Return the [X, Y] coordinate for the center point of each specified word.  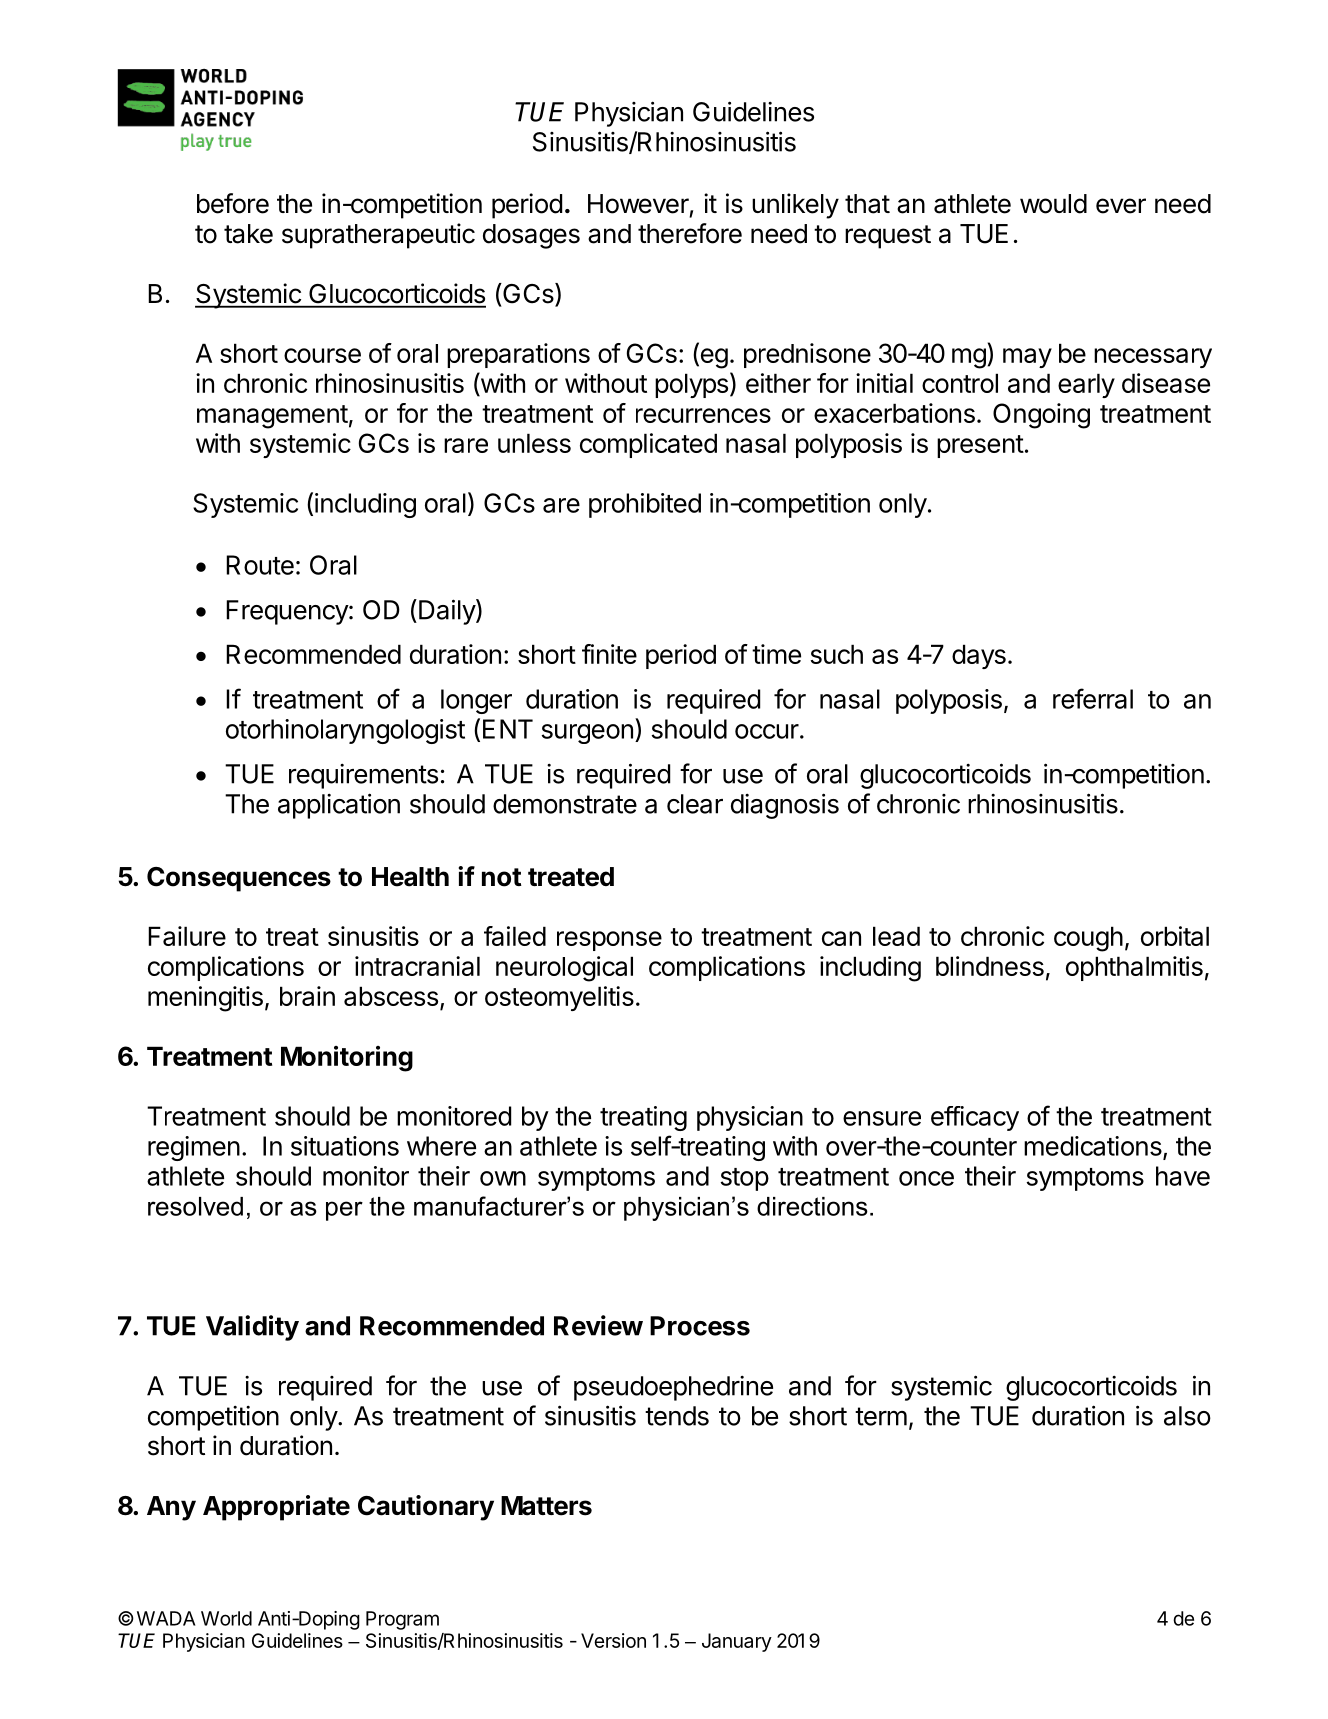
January [737, 1642]
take [248, 234]
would [1053, 204]
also [1187, 1416]
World [226, 1618]
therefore [690, 233]
